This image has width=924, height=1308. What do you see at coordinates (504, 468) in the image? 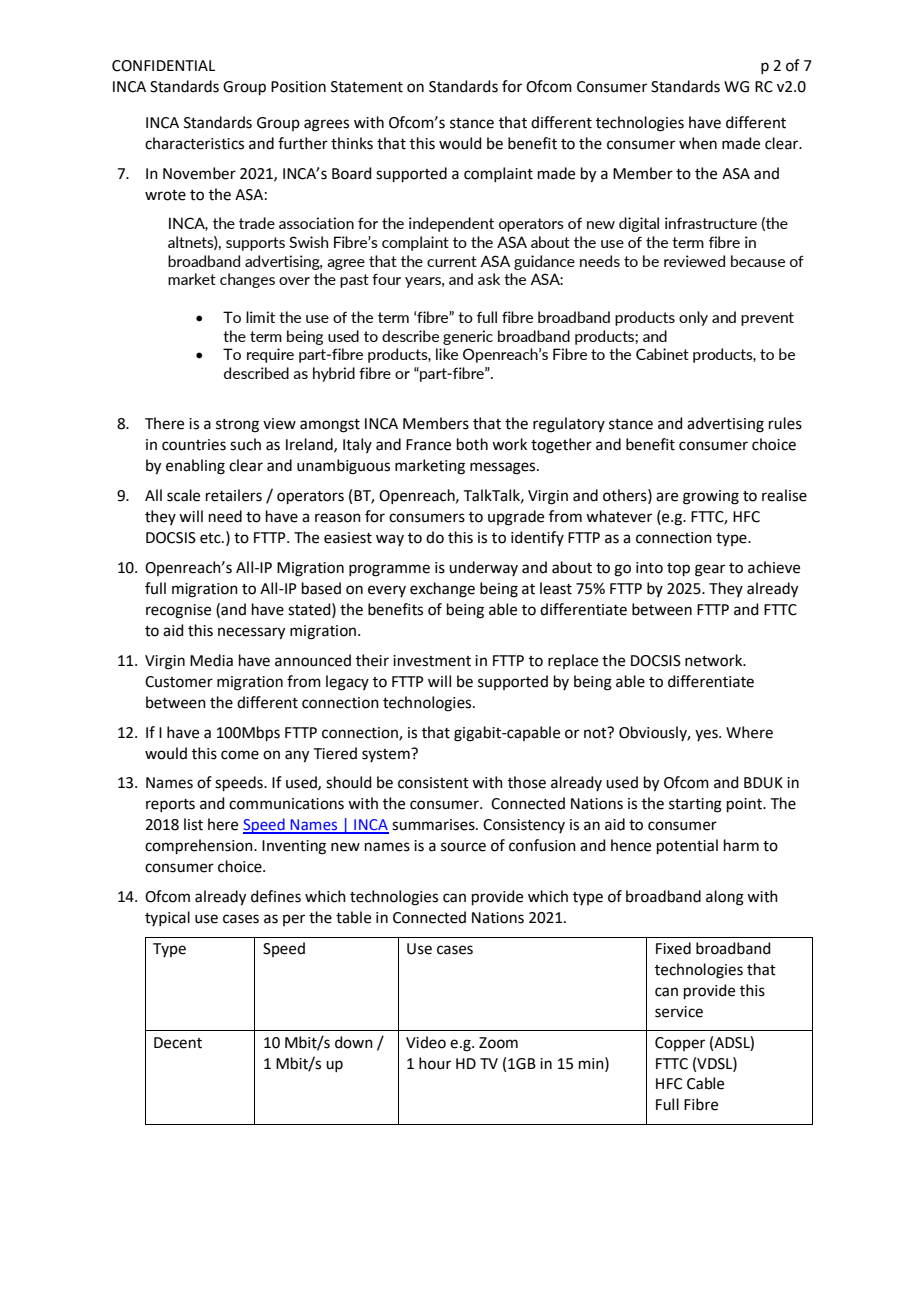
I see `messages` at bounding box center [504, 468].
